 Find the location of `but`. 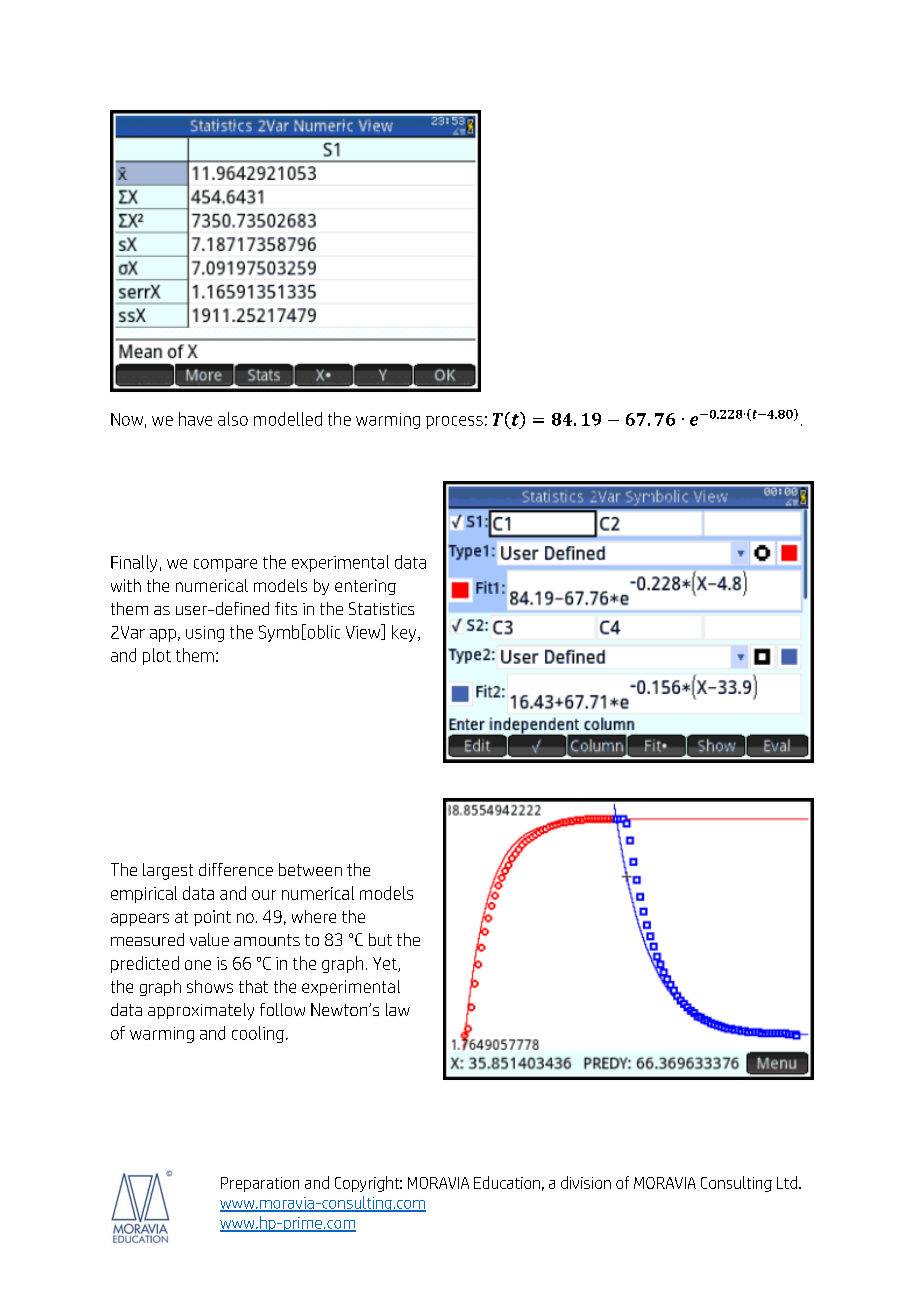

but is located at coordinates (380, 939).
